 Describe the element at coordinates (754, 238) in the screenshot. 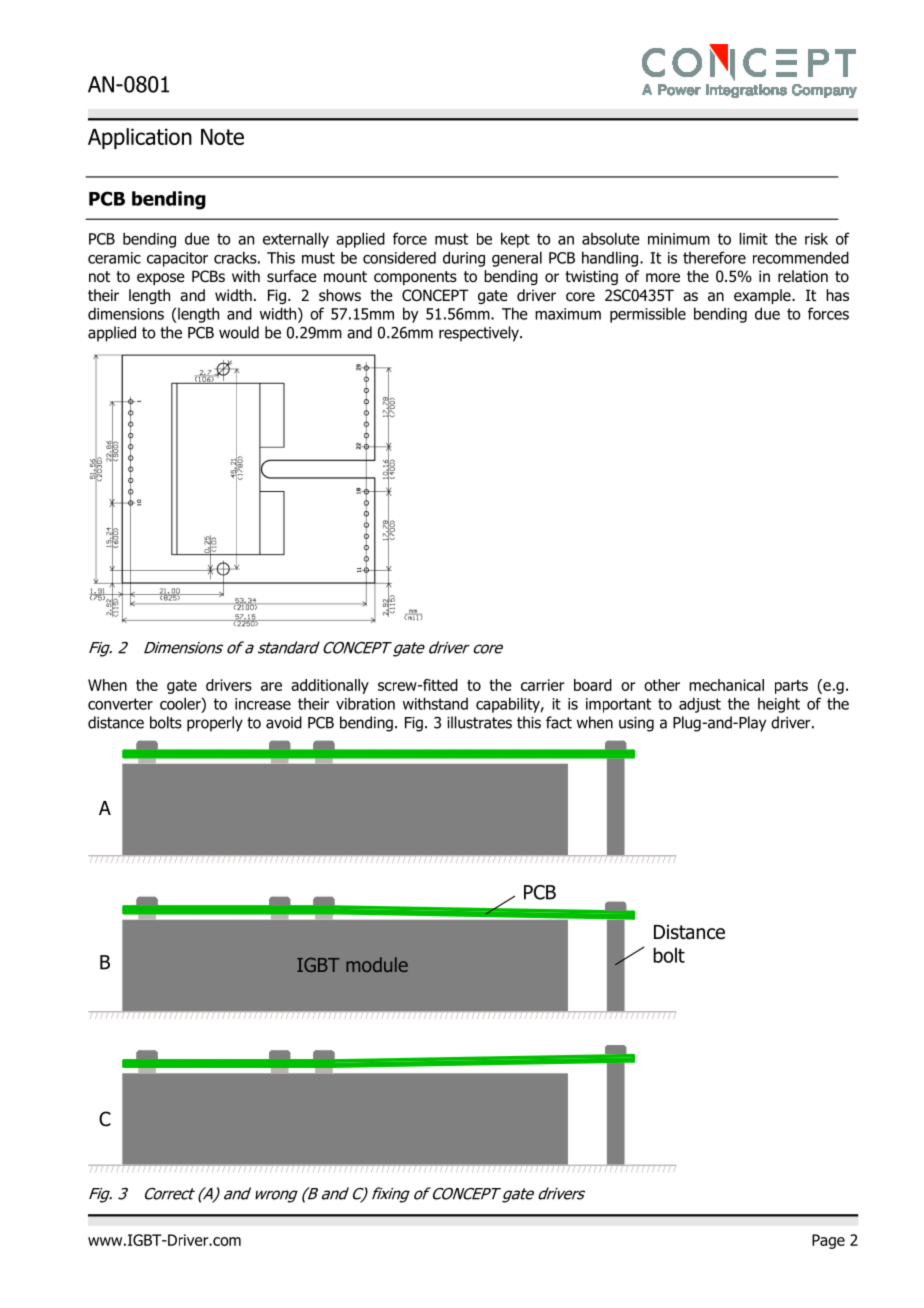

I see `limit` at that location.
